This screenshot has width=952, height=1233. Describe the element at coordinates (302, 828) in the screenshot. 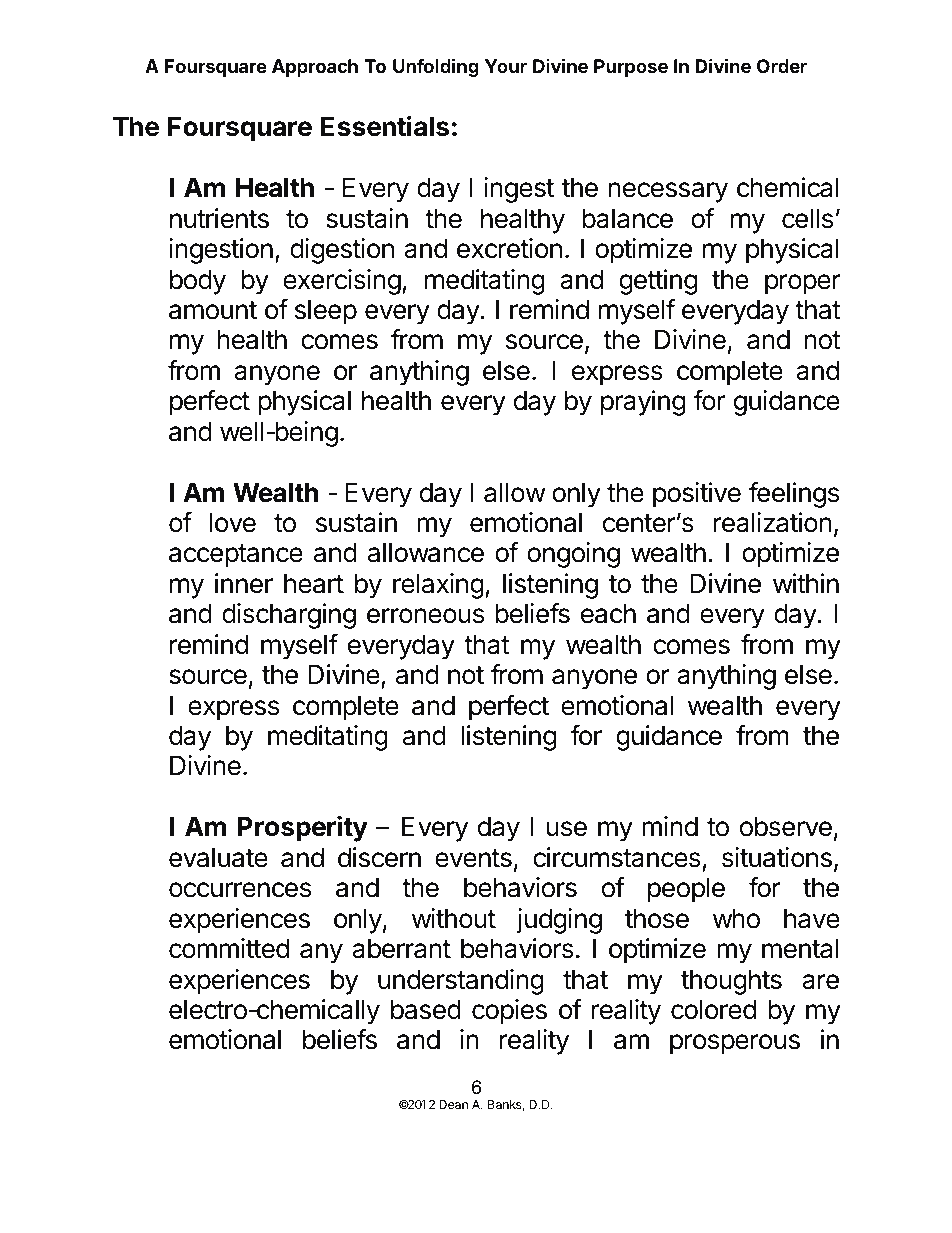

I see `Prosperity` at that location.
